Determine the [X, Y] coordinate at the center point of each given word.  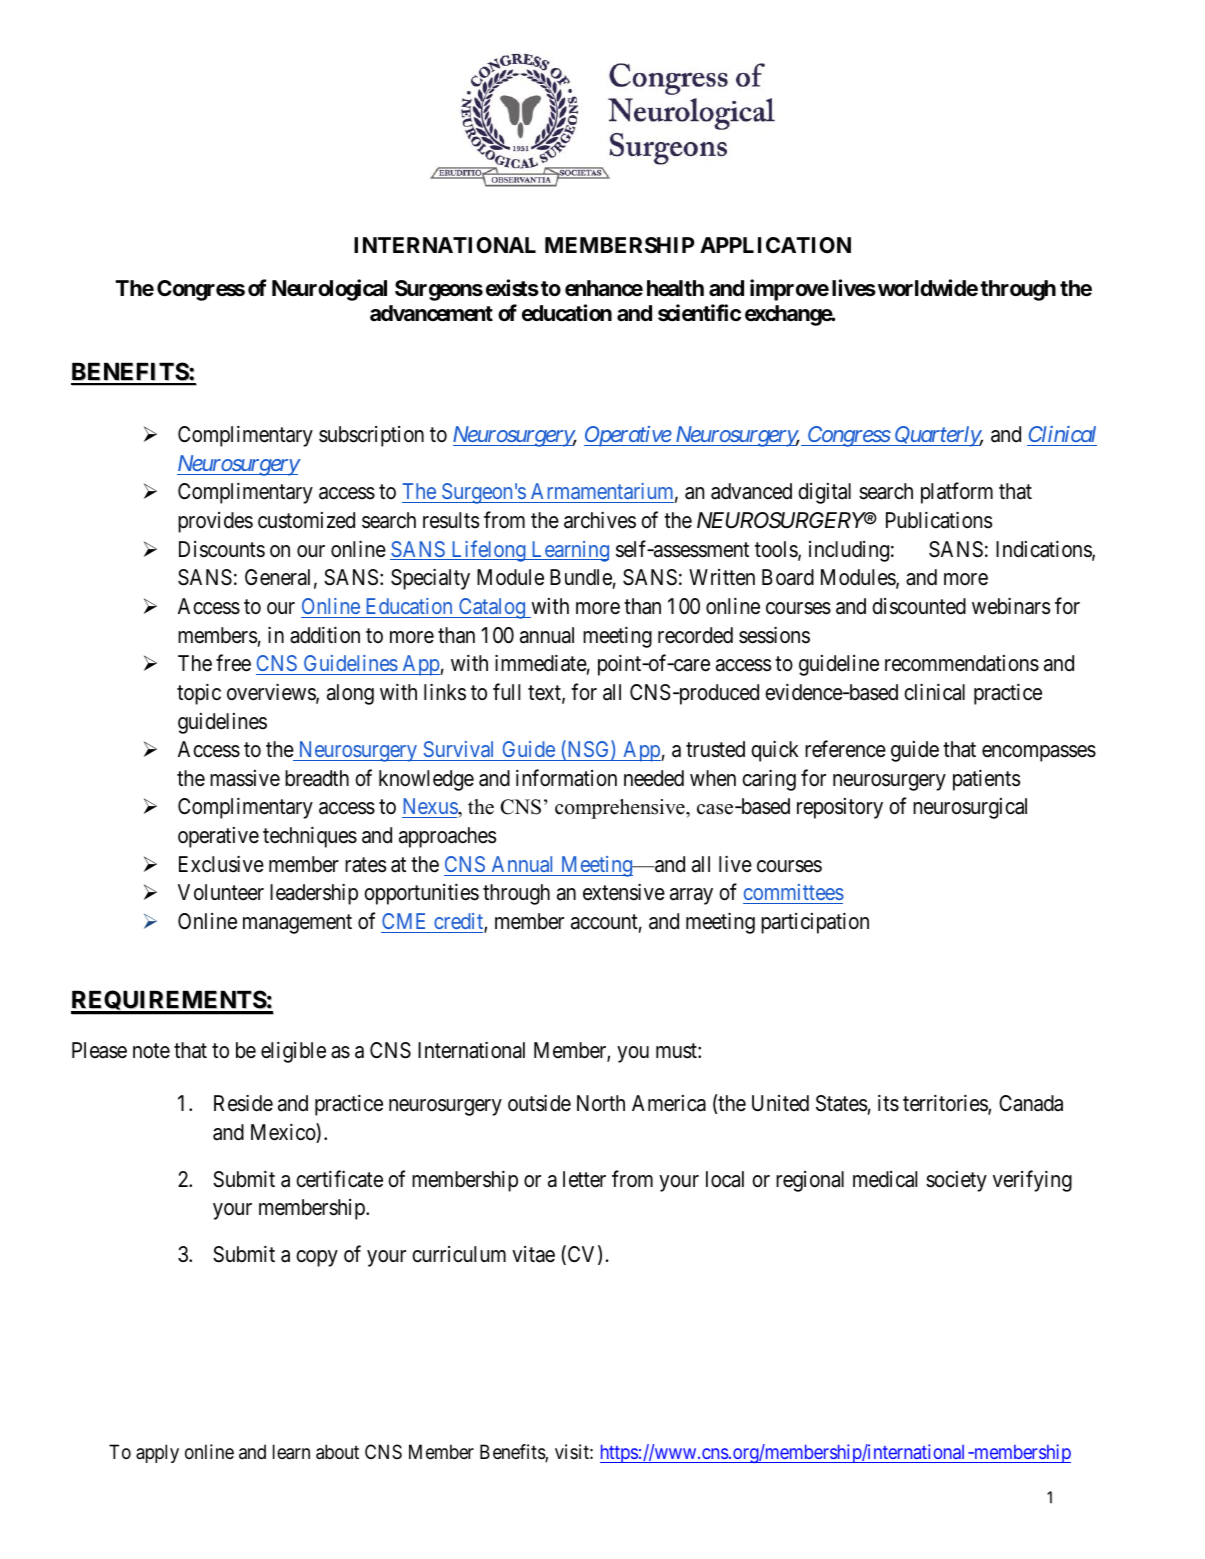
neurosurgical [970, 808]
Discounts [222, 549]
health [675, 288]
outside [539, 1103]
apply [157, 1453]
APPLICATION [775, 245]
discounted [919, 606]
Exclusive [221, 864]
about [337, 1452]
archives [600, 520]
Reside [243, 1103]
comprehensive [621, 809]
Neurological [329, 290]
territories [946, 1104]
